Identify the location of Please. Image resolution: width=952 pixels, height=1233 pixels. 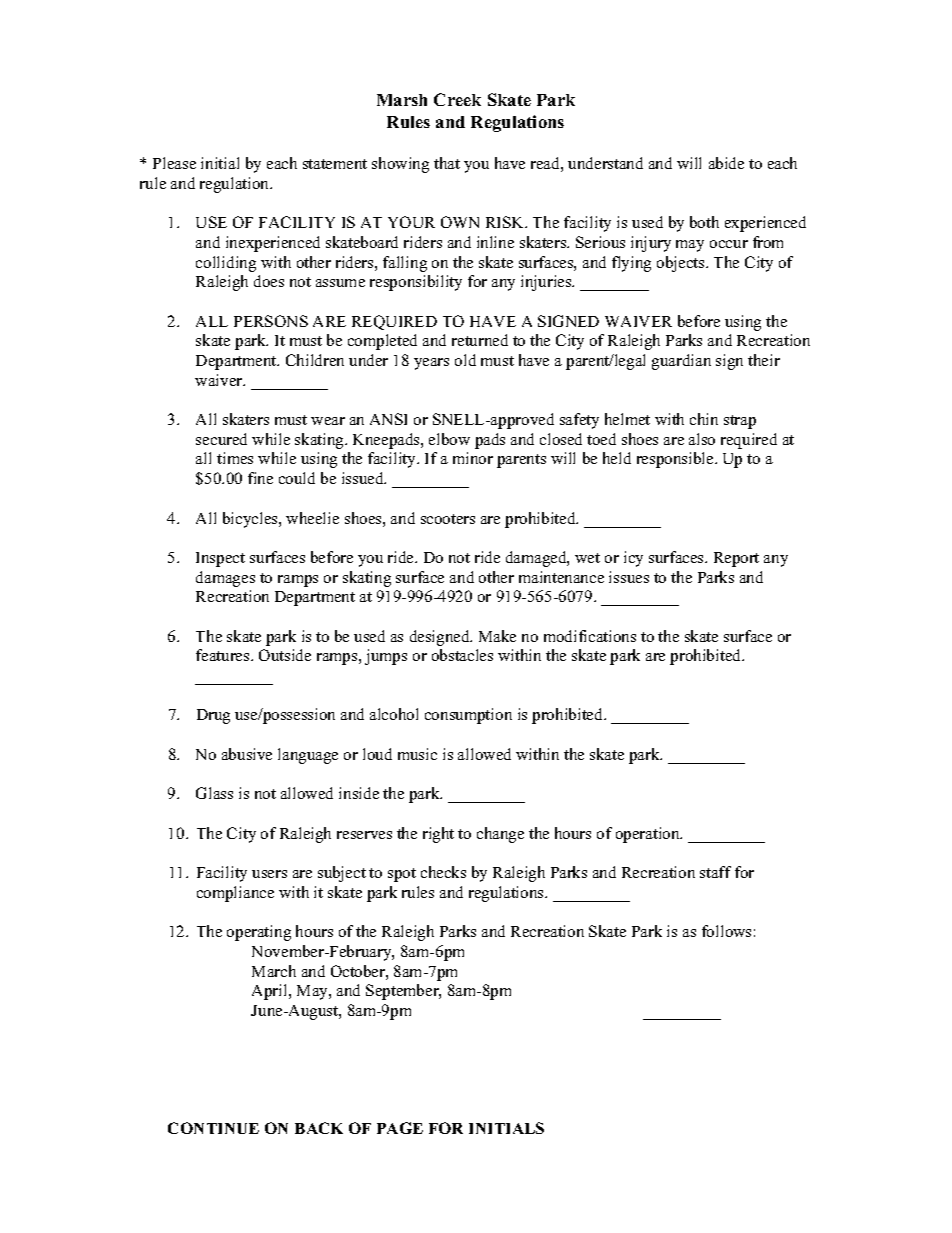
(174, 163).
